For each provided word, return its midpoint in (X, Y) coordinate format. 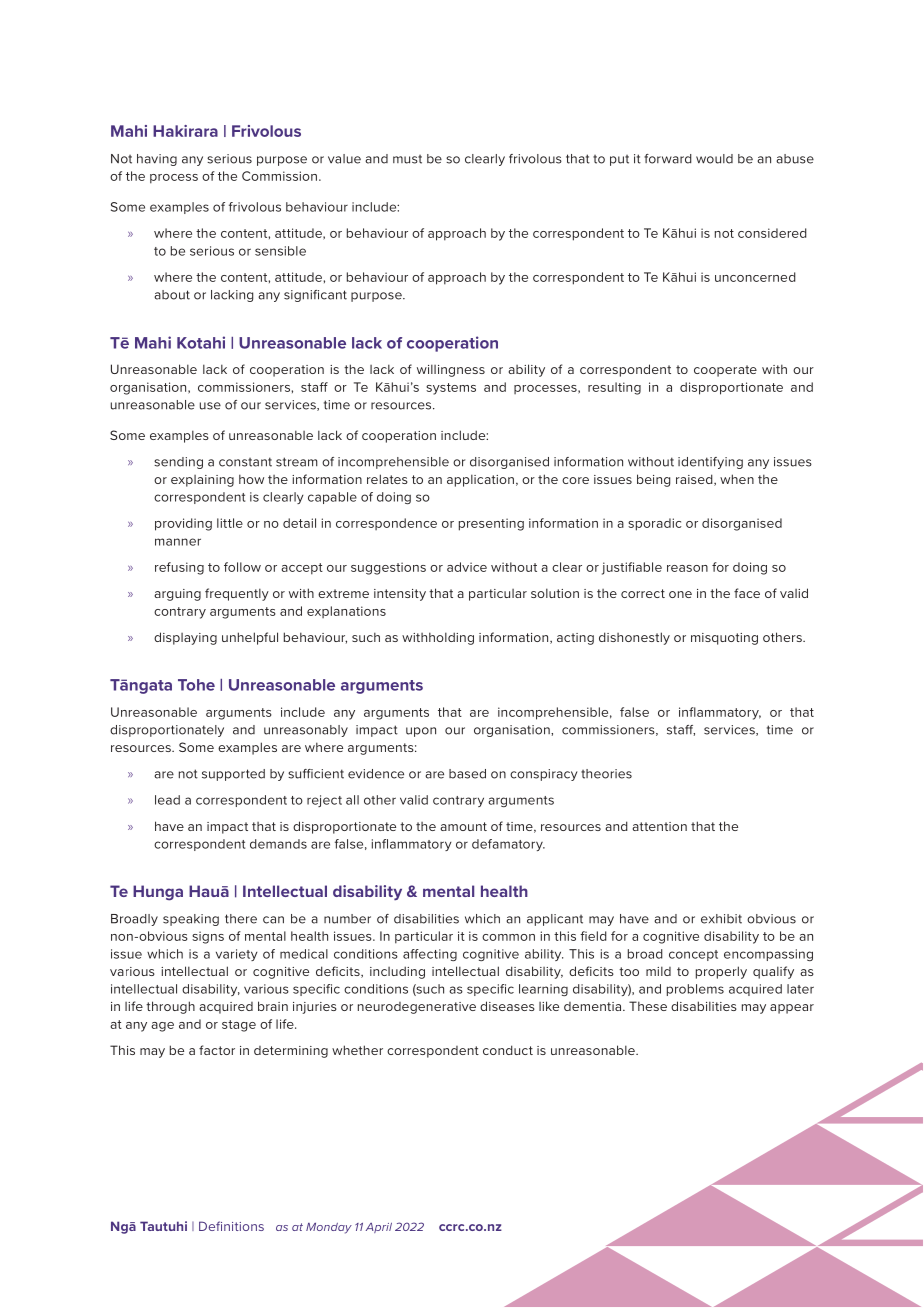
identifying (710, 463)
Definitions (231, 1226)
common (508, 937)
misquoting (724, 639)
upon (421, 732)
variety (237, 955)
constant (245, 462)
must (407, 159)
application (480, 480)
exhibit (721, 919)
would (714, 159)
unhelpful (250, 638)
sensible (280, 251)
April (379, 1228)
